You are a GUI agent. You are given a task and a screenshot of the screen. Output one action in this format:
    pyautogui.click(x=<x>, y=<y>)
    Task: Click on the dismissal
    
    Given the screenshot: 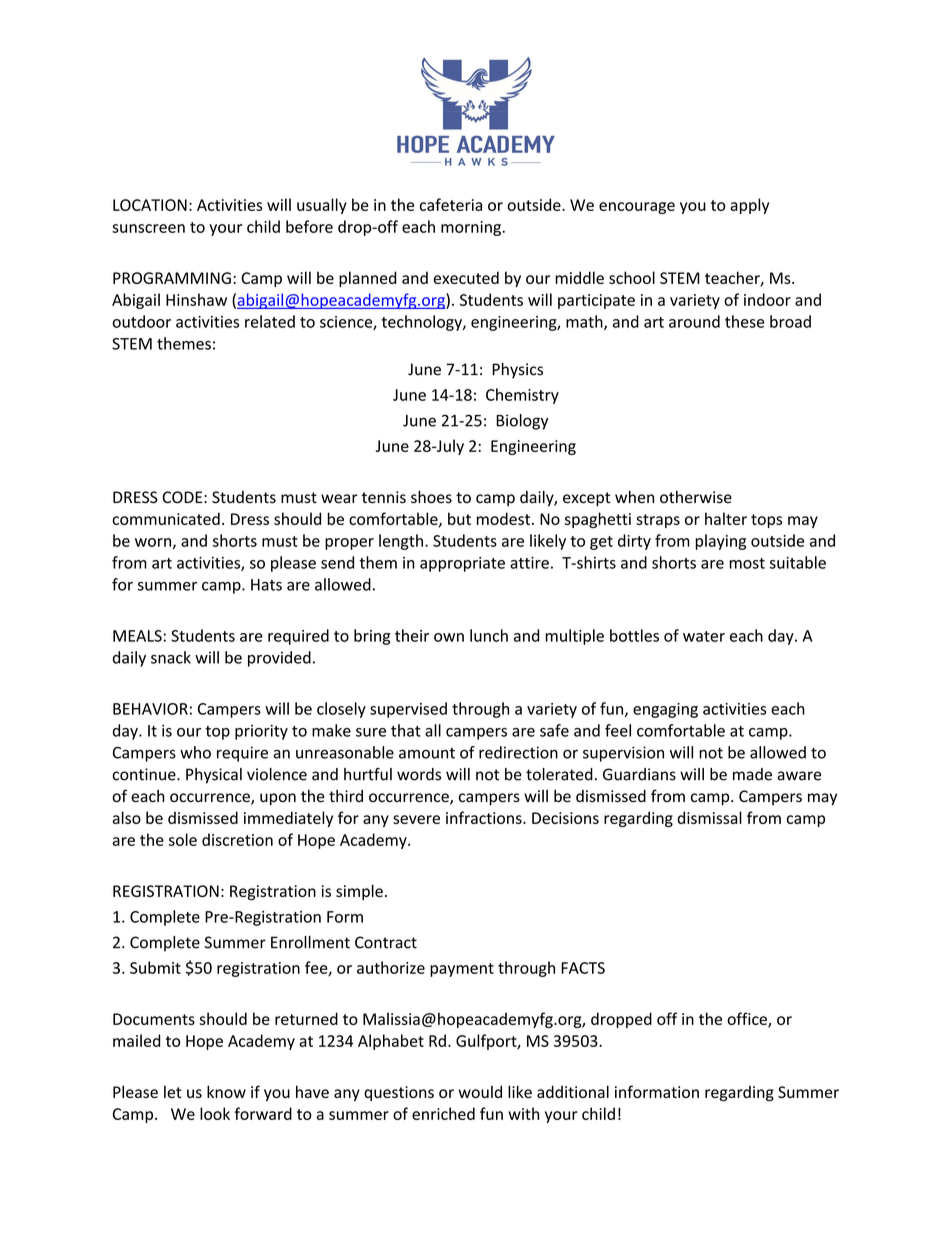 What is the action you would take?
    pyautogui.click(x=709, y=817)
